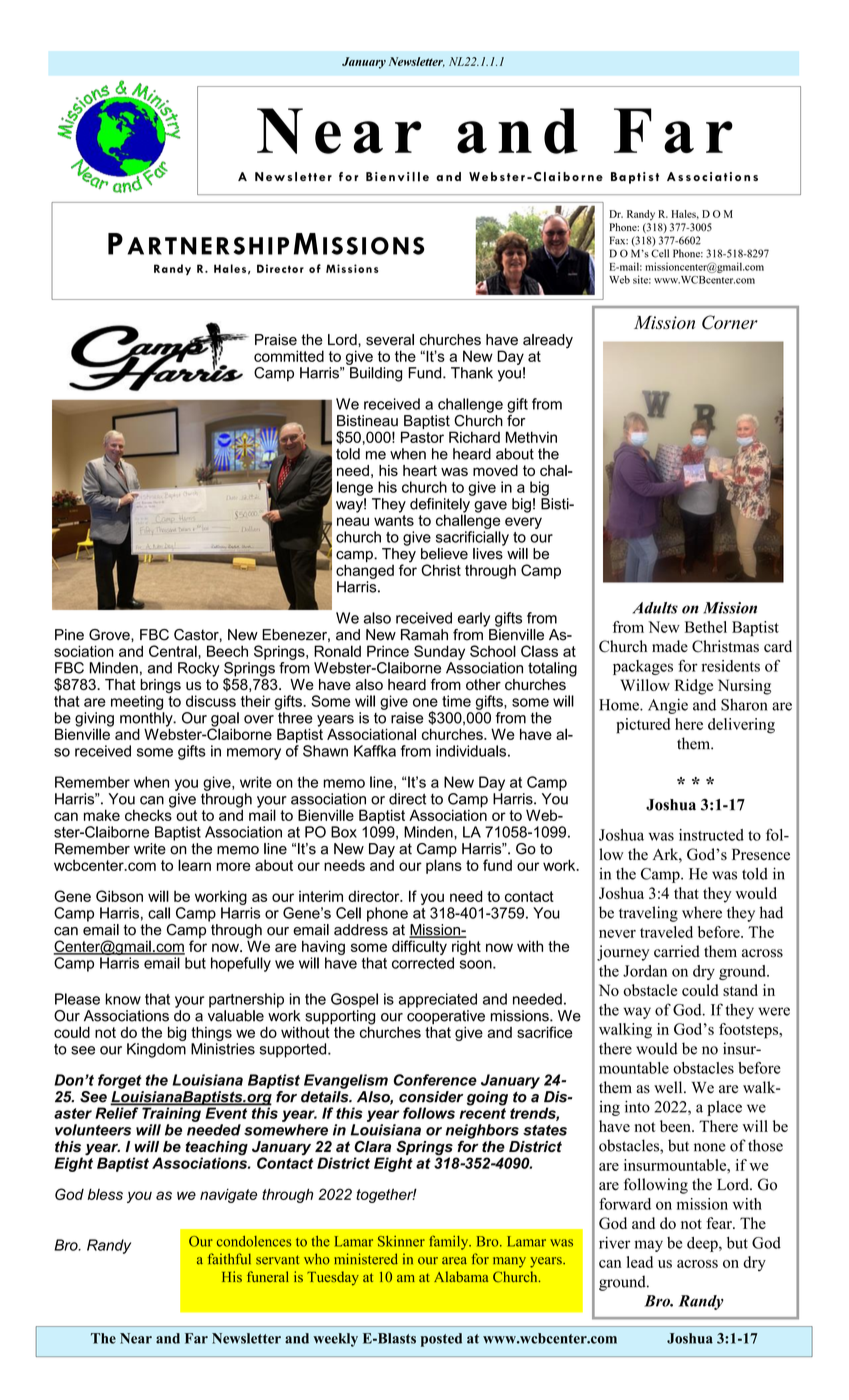 The height and width of the screenshot is (1400, 849). I want to click on several, so click(390, 340).
